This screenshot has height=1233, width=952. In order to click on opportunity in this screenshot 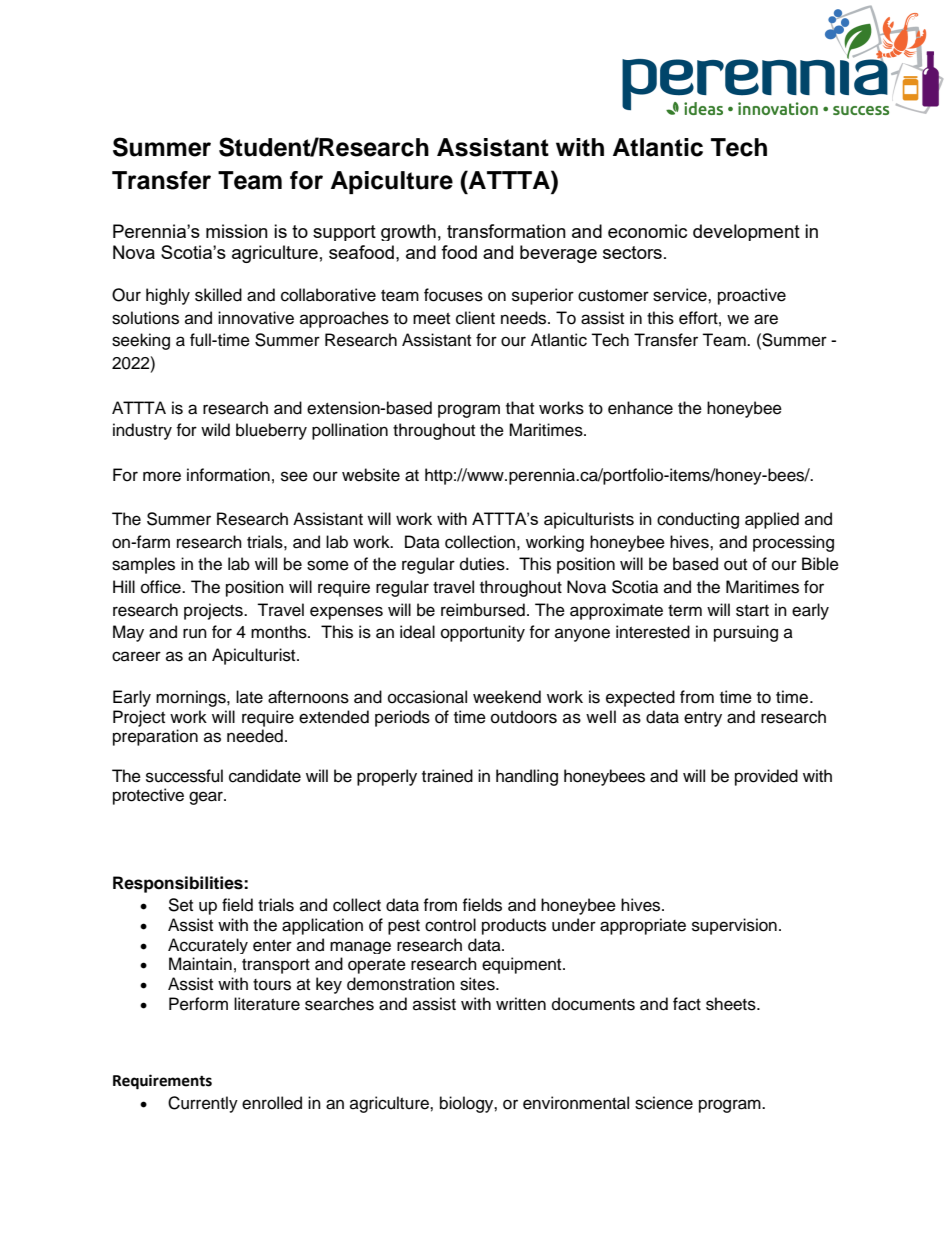, I will do `click(483, 633)`.
